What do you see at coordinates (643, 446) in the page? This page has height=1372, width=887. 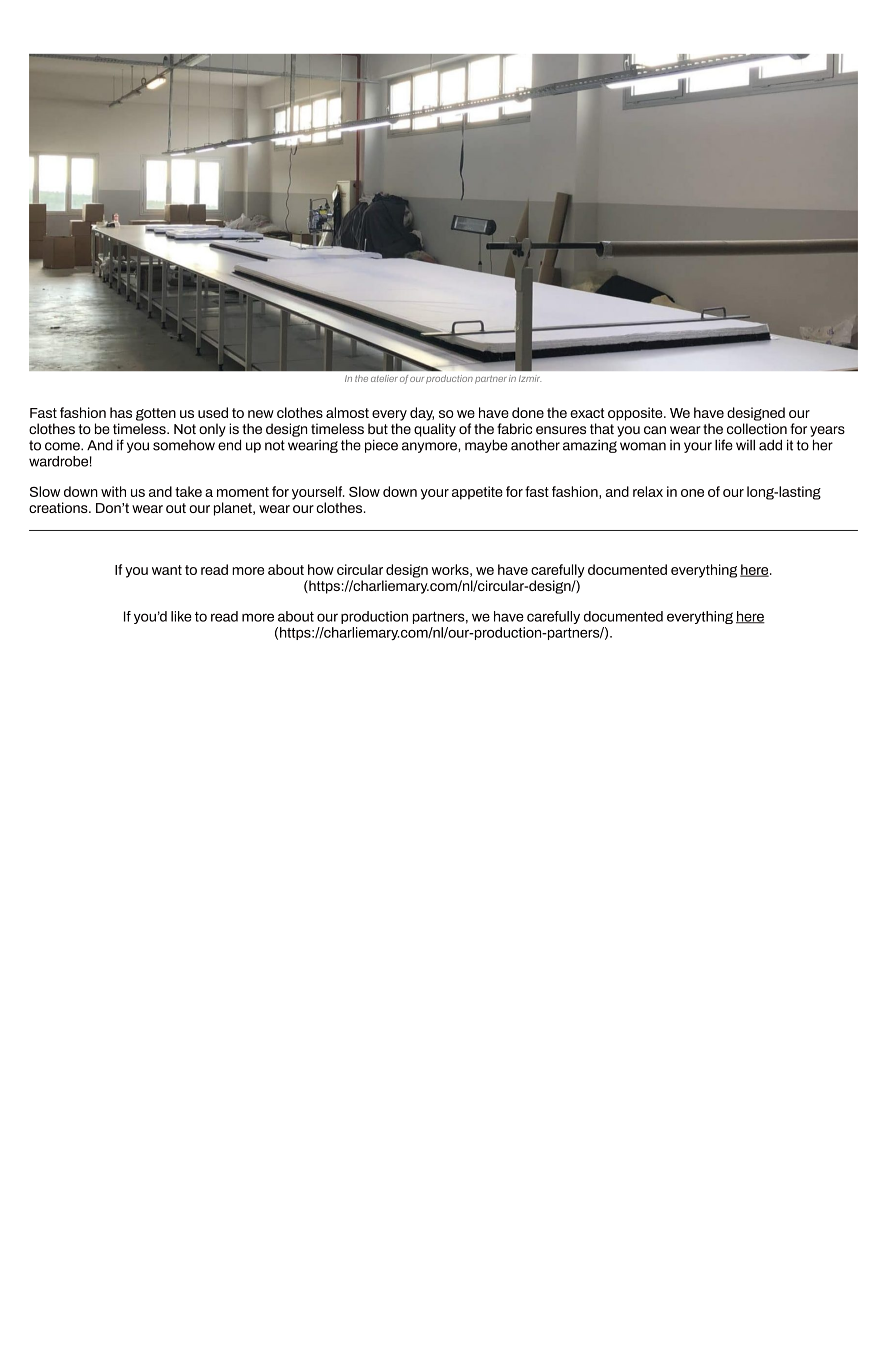 I see `woman` at bounding box center [643, 446].
